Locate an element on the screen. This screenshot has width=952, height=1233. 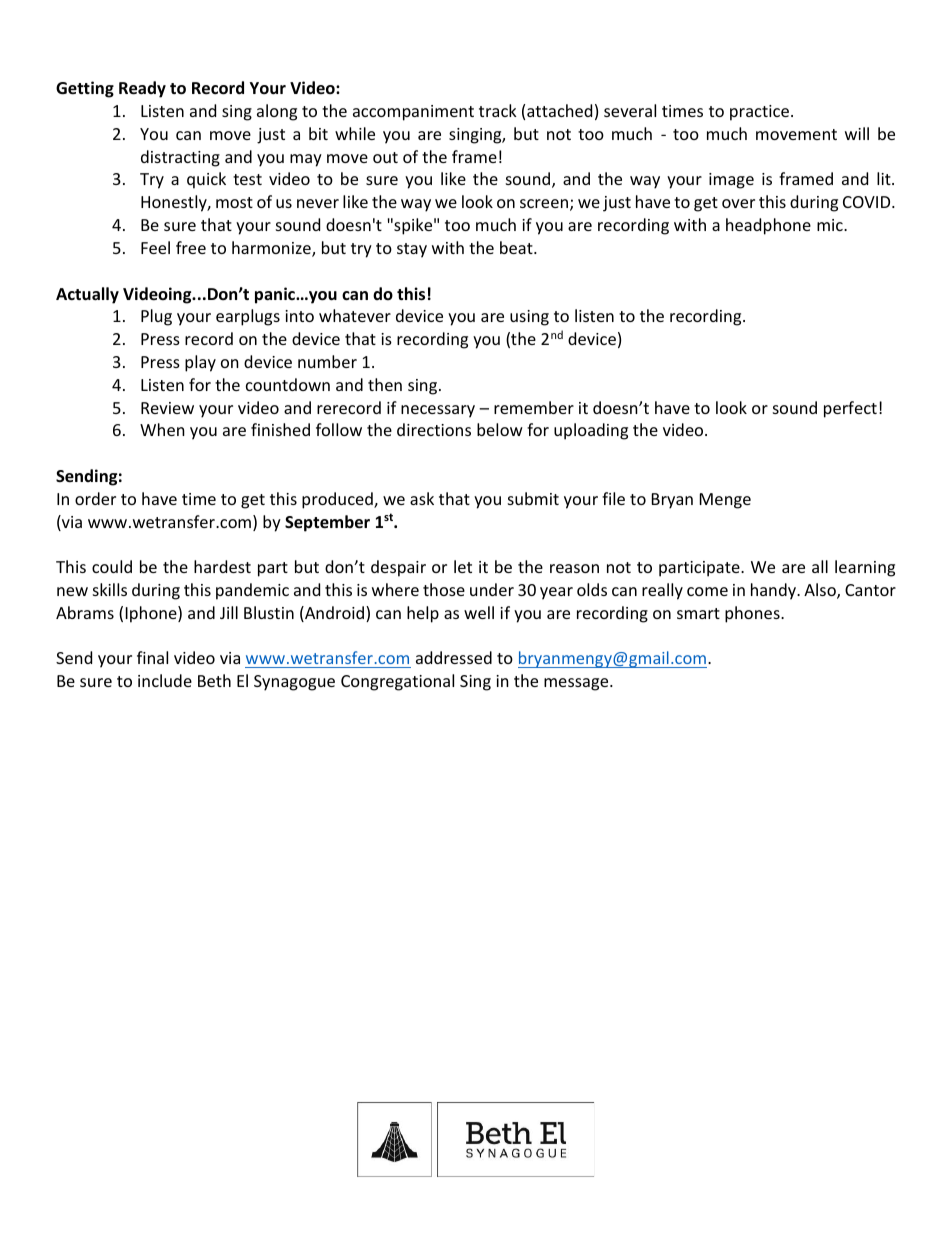
Review is located at coordinates (167, 408).
